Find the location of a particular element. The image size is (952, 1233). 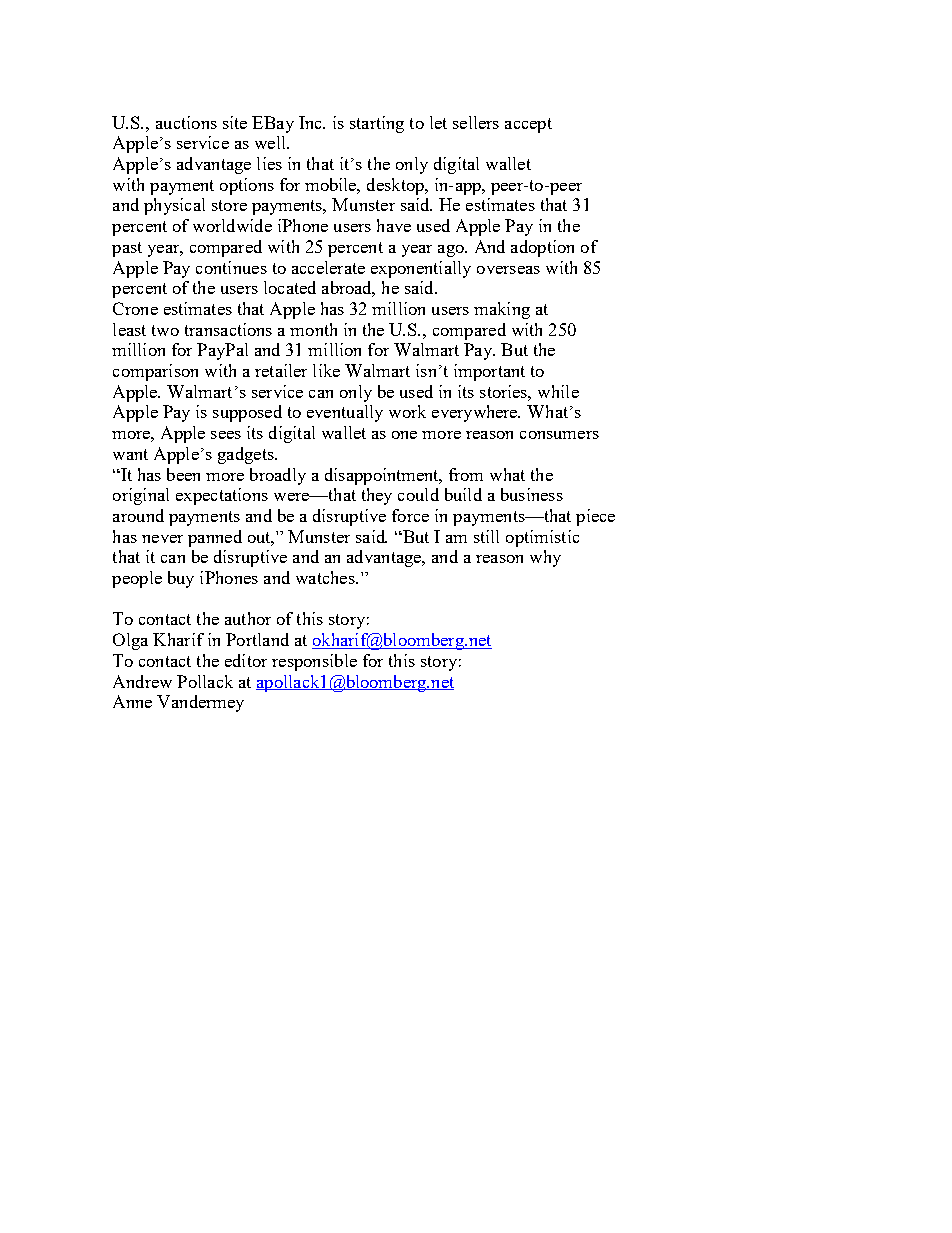

auctions is located at coordinates (186, 122).
